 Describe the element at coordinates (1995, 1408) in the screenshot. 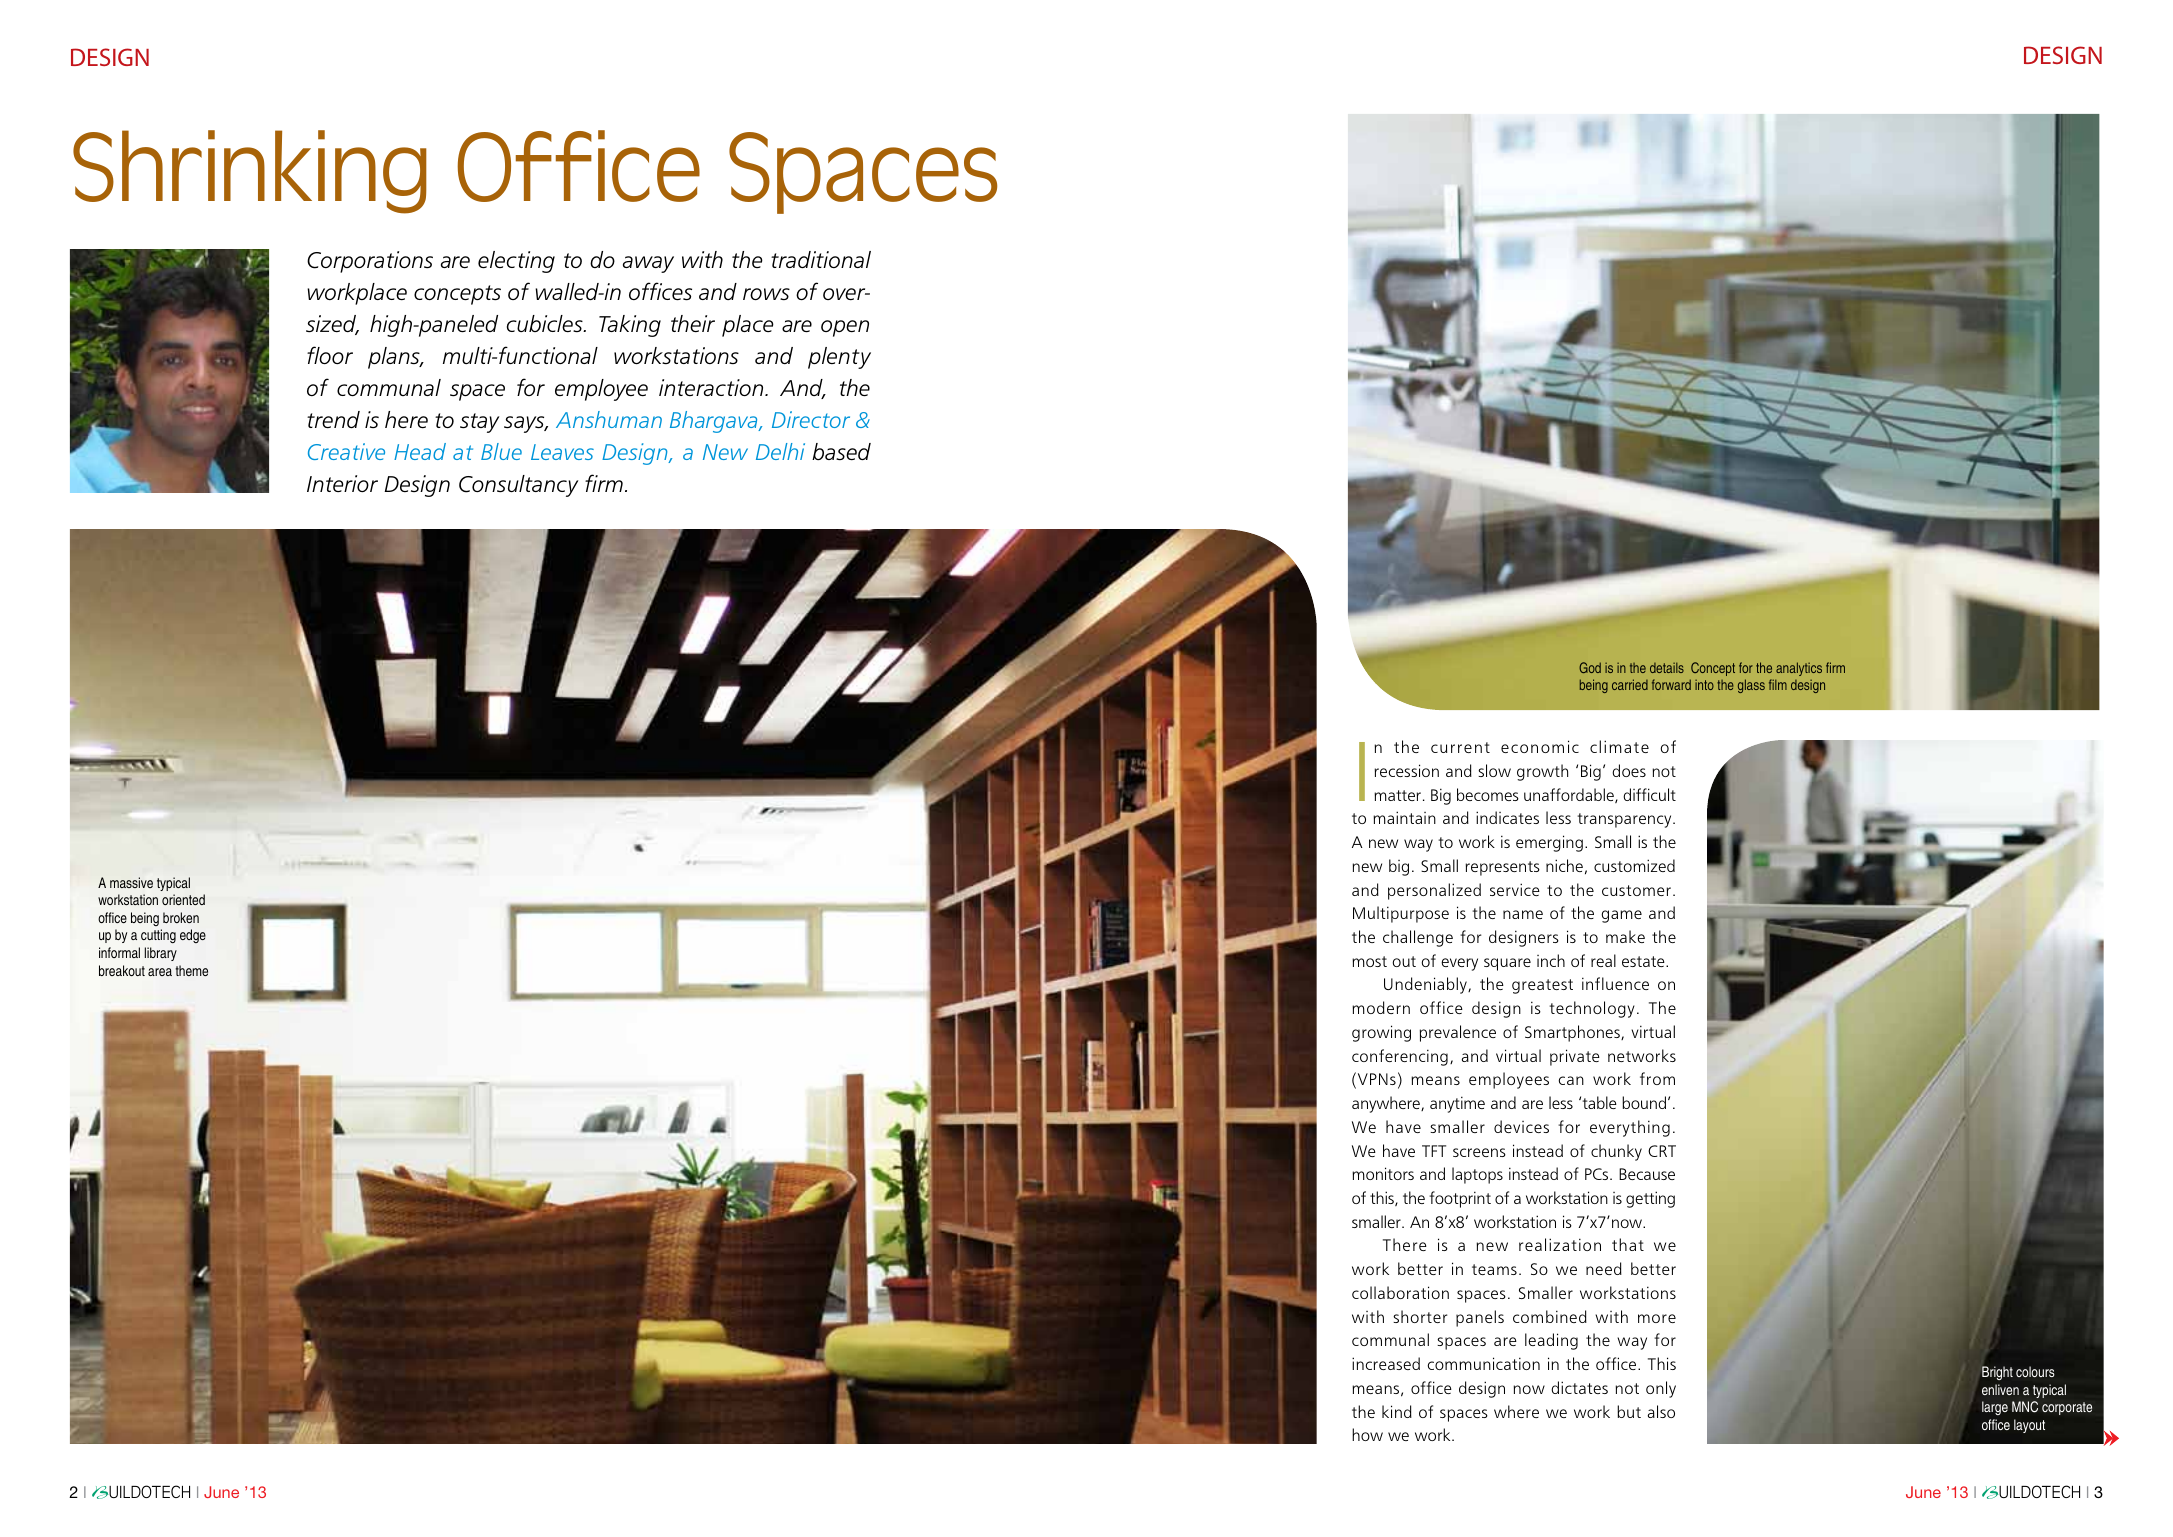

I see `large` at that location.
